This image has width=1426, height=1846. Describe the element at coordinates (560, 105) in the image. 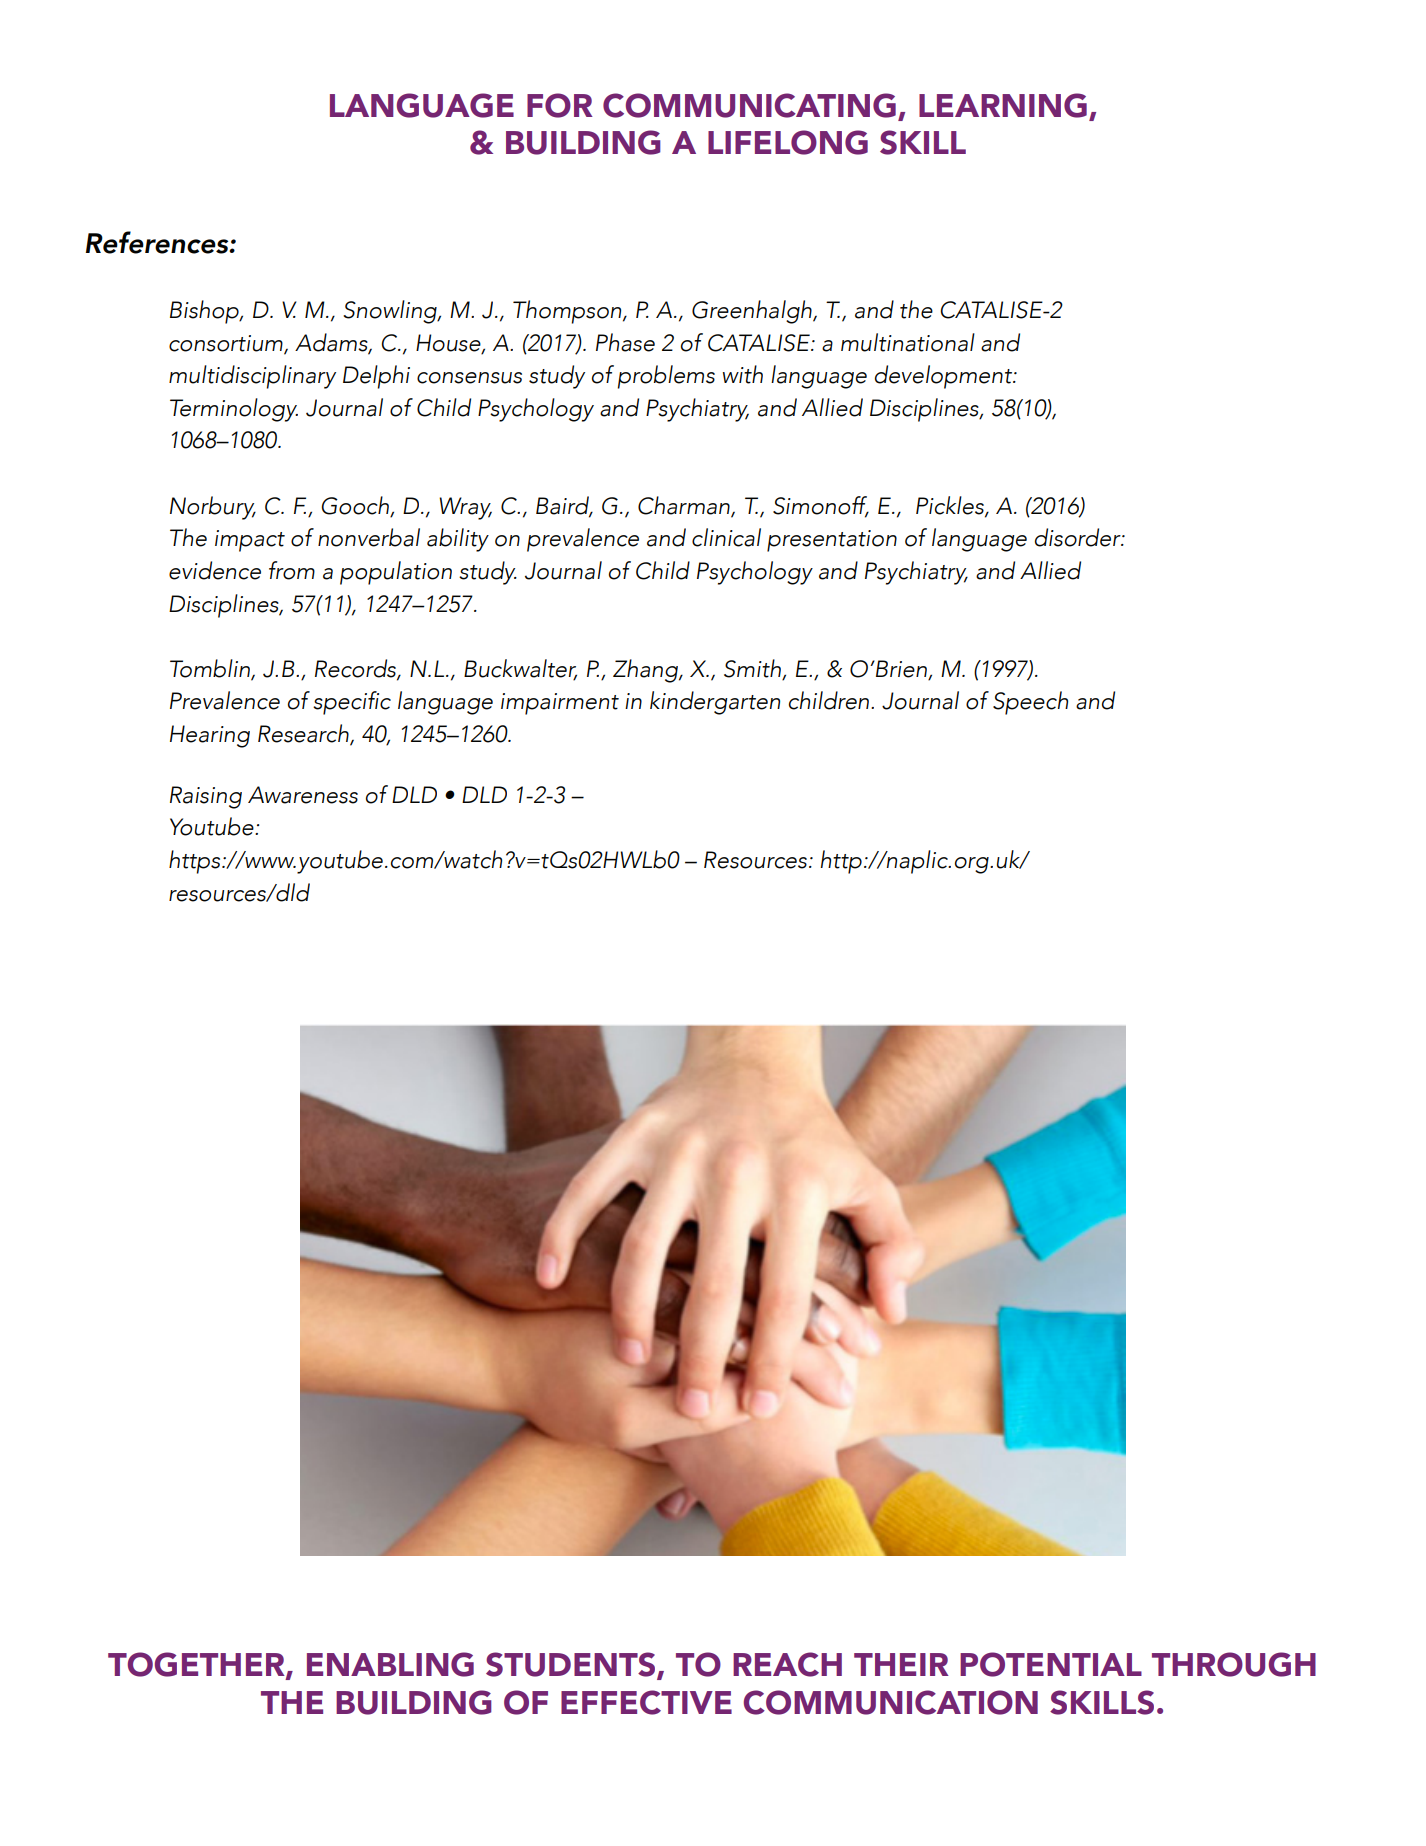

I see `FOR` at that location.
